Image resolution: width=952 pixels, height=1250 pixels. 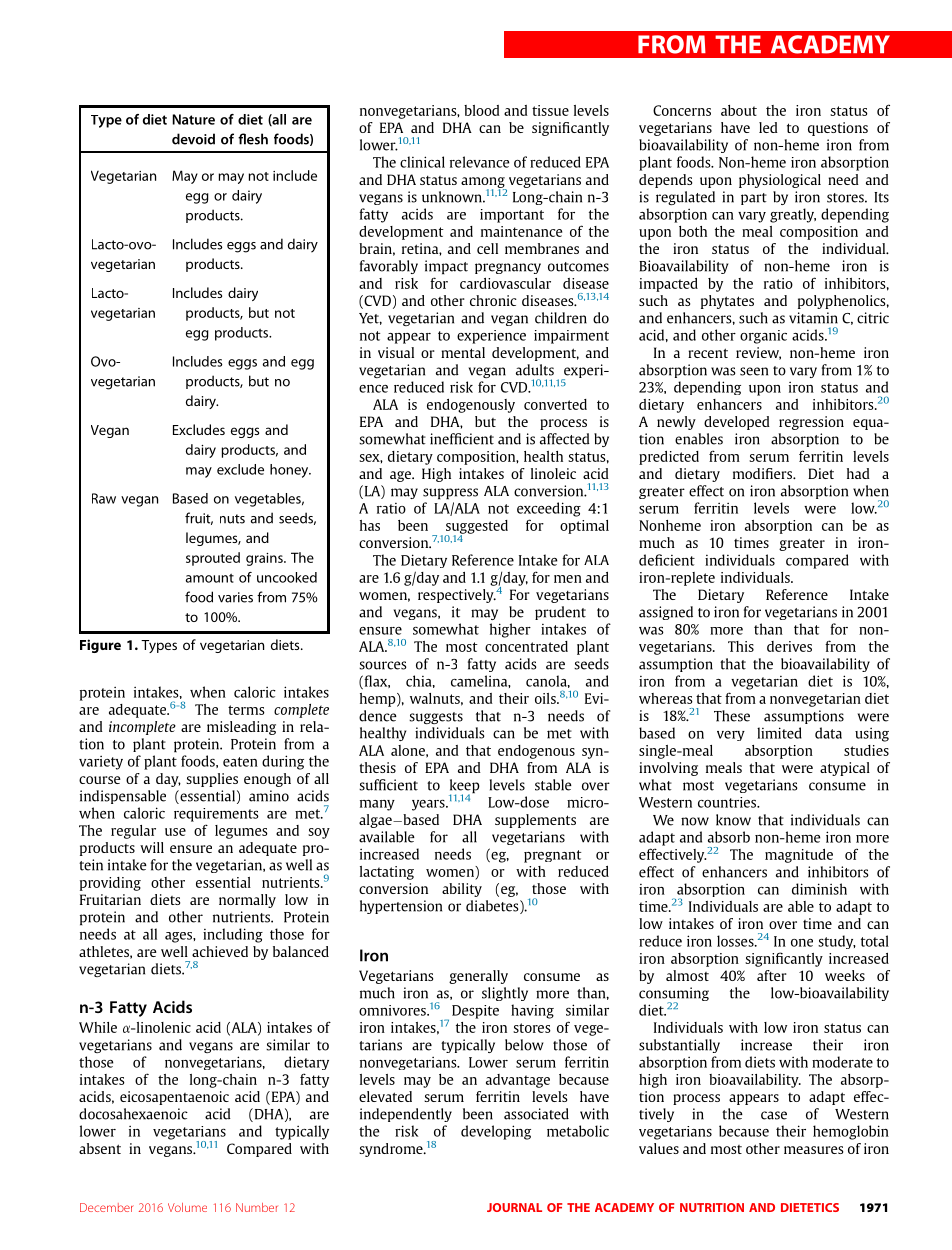 I want to click on Raw, so click(x=104, y=498).
